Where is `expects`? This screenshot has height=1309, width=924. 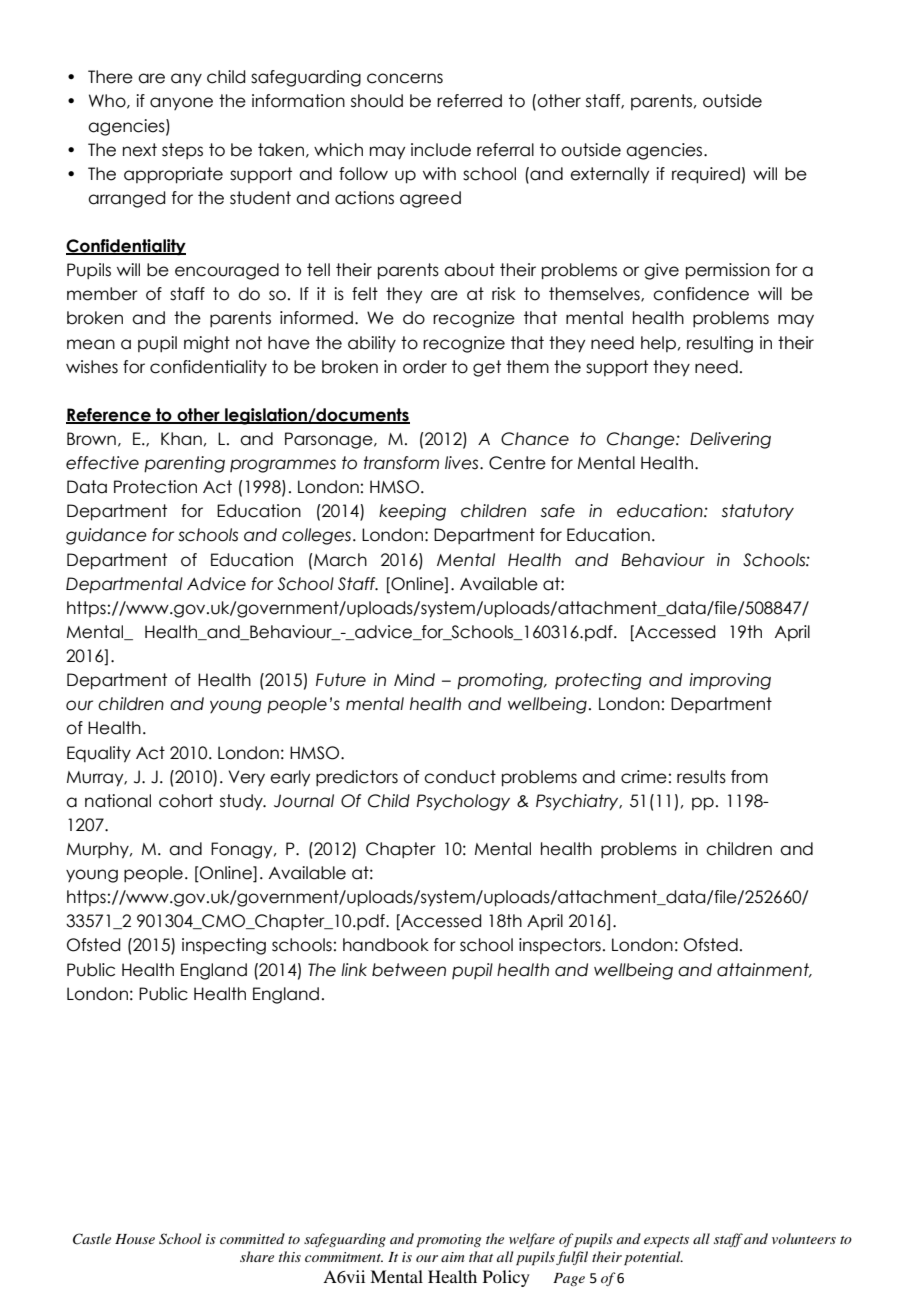
expects is located at coordinates (666, 1242).
